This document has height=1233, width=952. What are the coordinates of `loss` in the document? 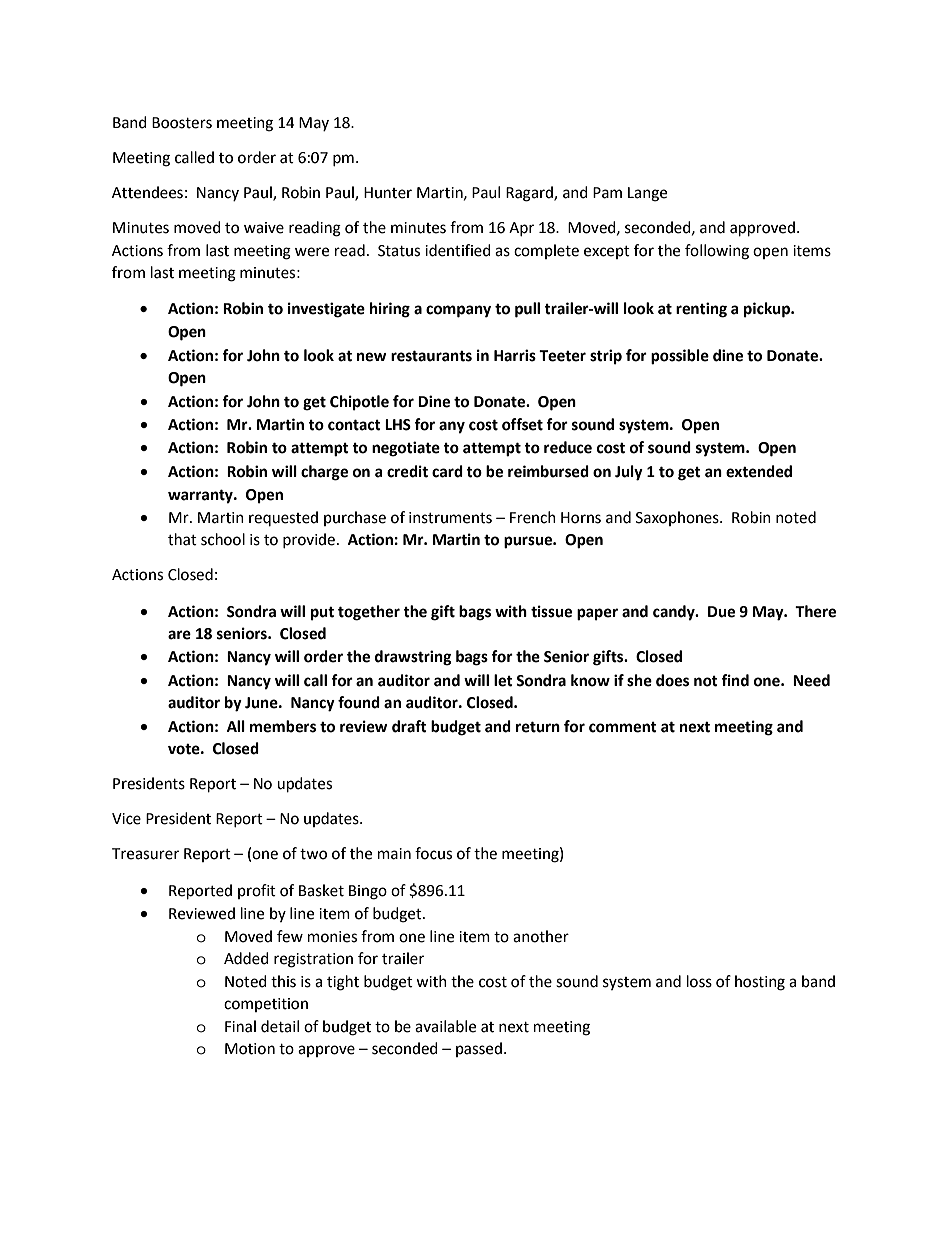 It's located at (699, 981).
